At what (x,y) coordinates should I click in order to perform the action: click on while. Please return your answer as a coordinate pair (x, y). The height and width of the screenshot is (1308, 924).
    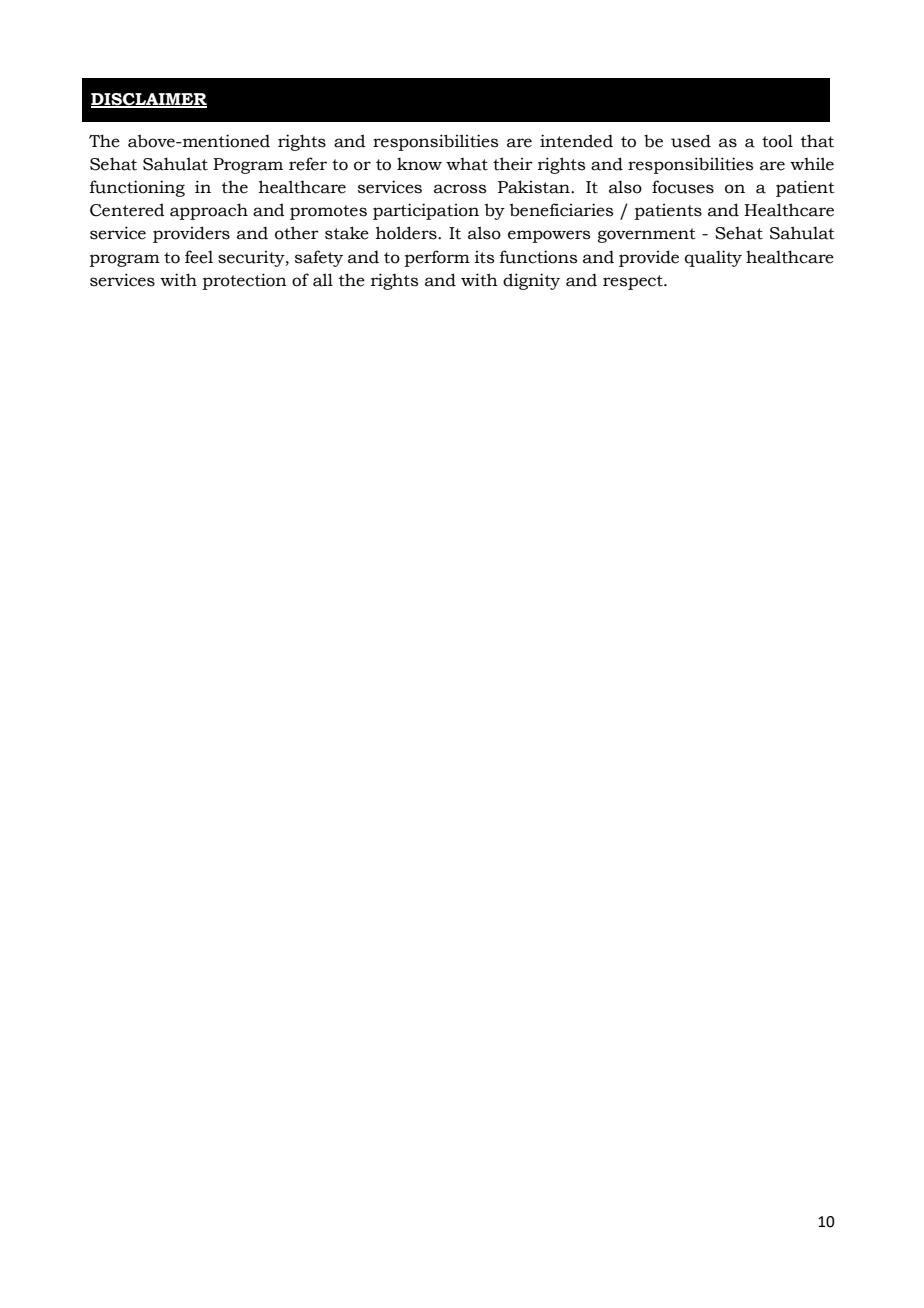
    Looking at the image, I should click on (812, 164).
